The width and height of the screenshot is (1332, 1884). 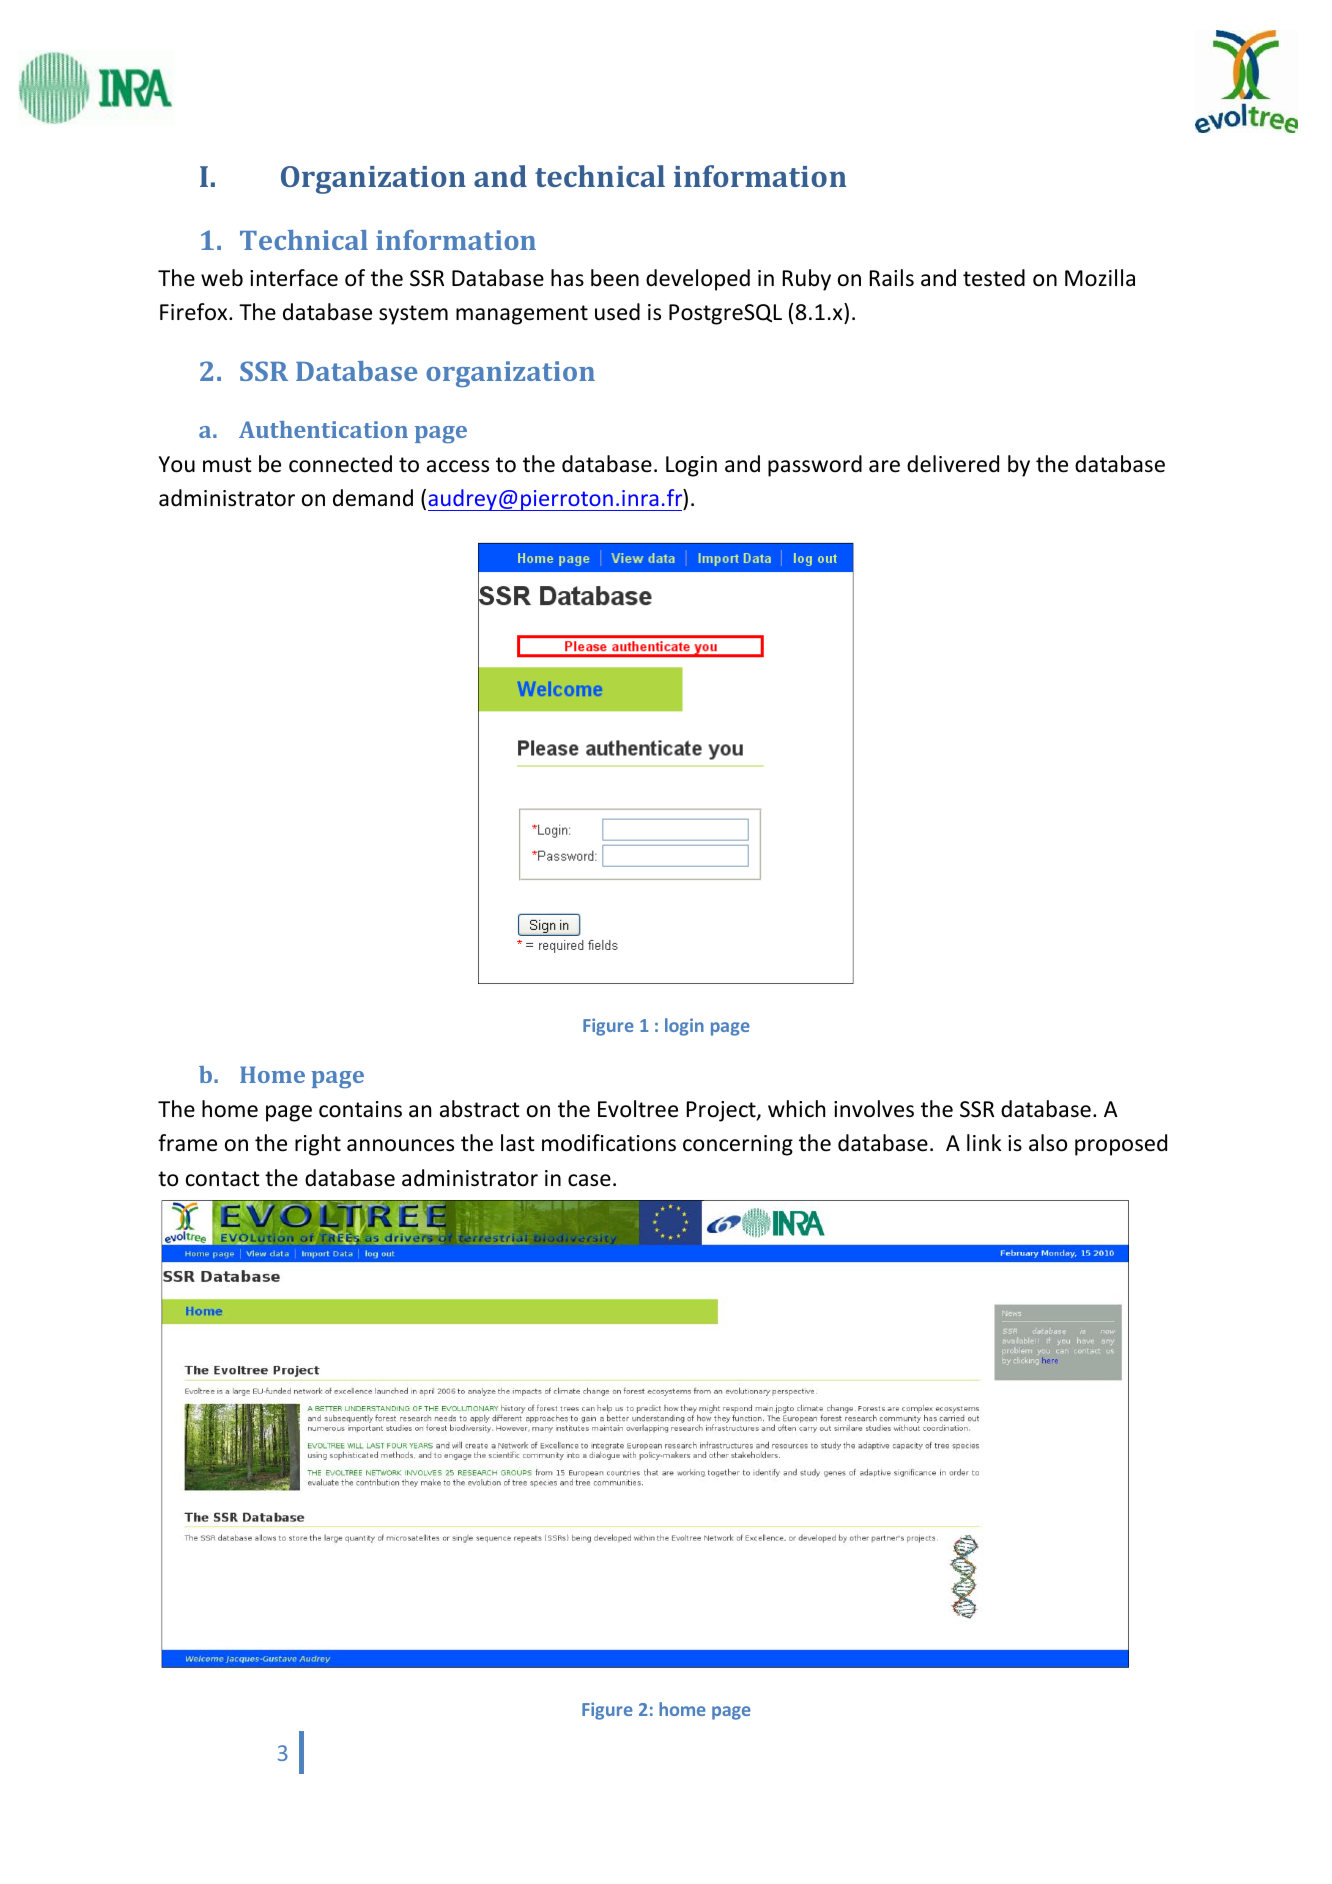 What do you see at coordinates (617, 312) in the screenshot?
I see `used` at bounding box center [617, 312].
